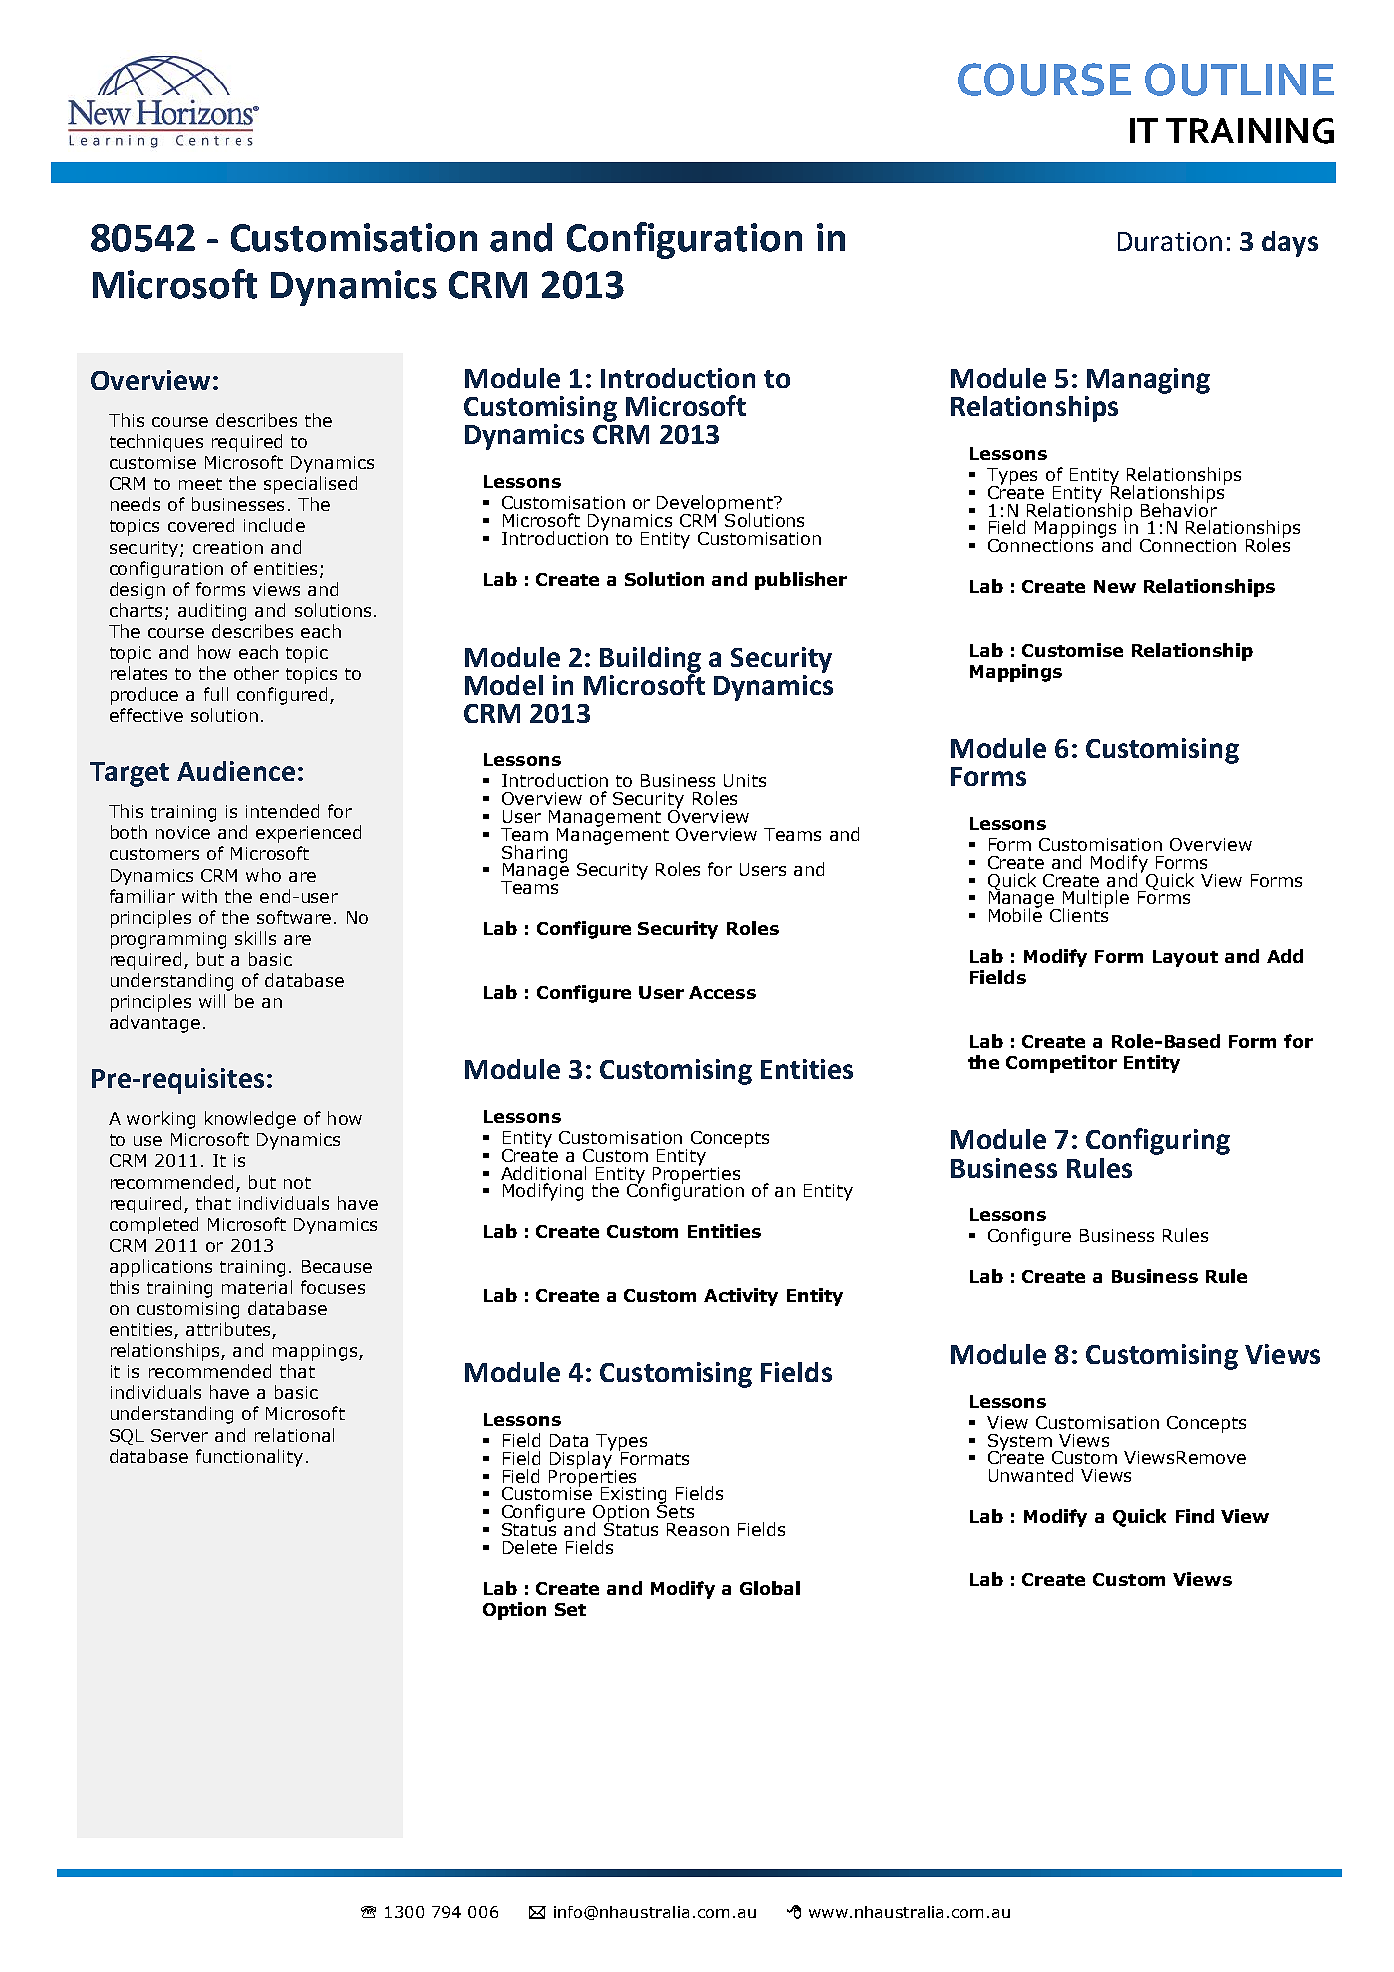 This screenshot has height=1972, width=1394. What do you see at coordinates (543, 1173) in the screenshot?
I see `Additional` at bounding box center [543, 1173].
